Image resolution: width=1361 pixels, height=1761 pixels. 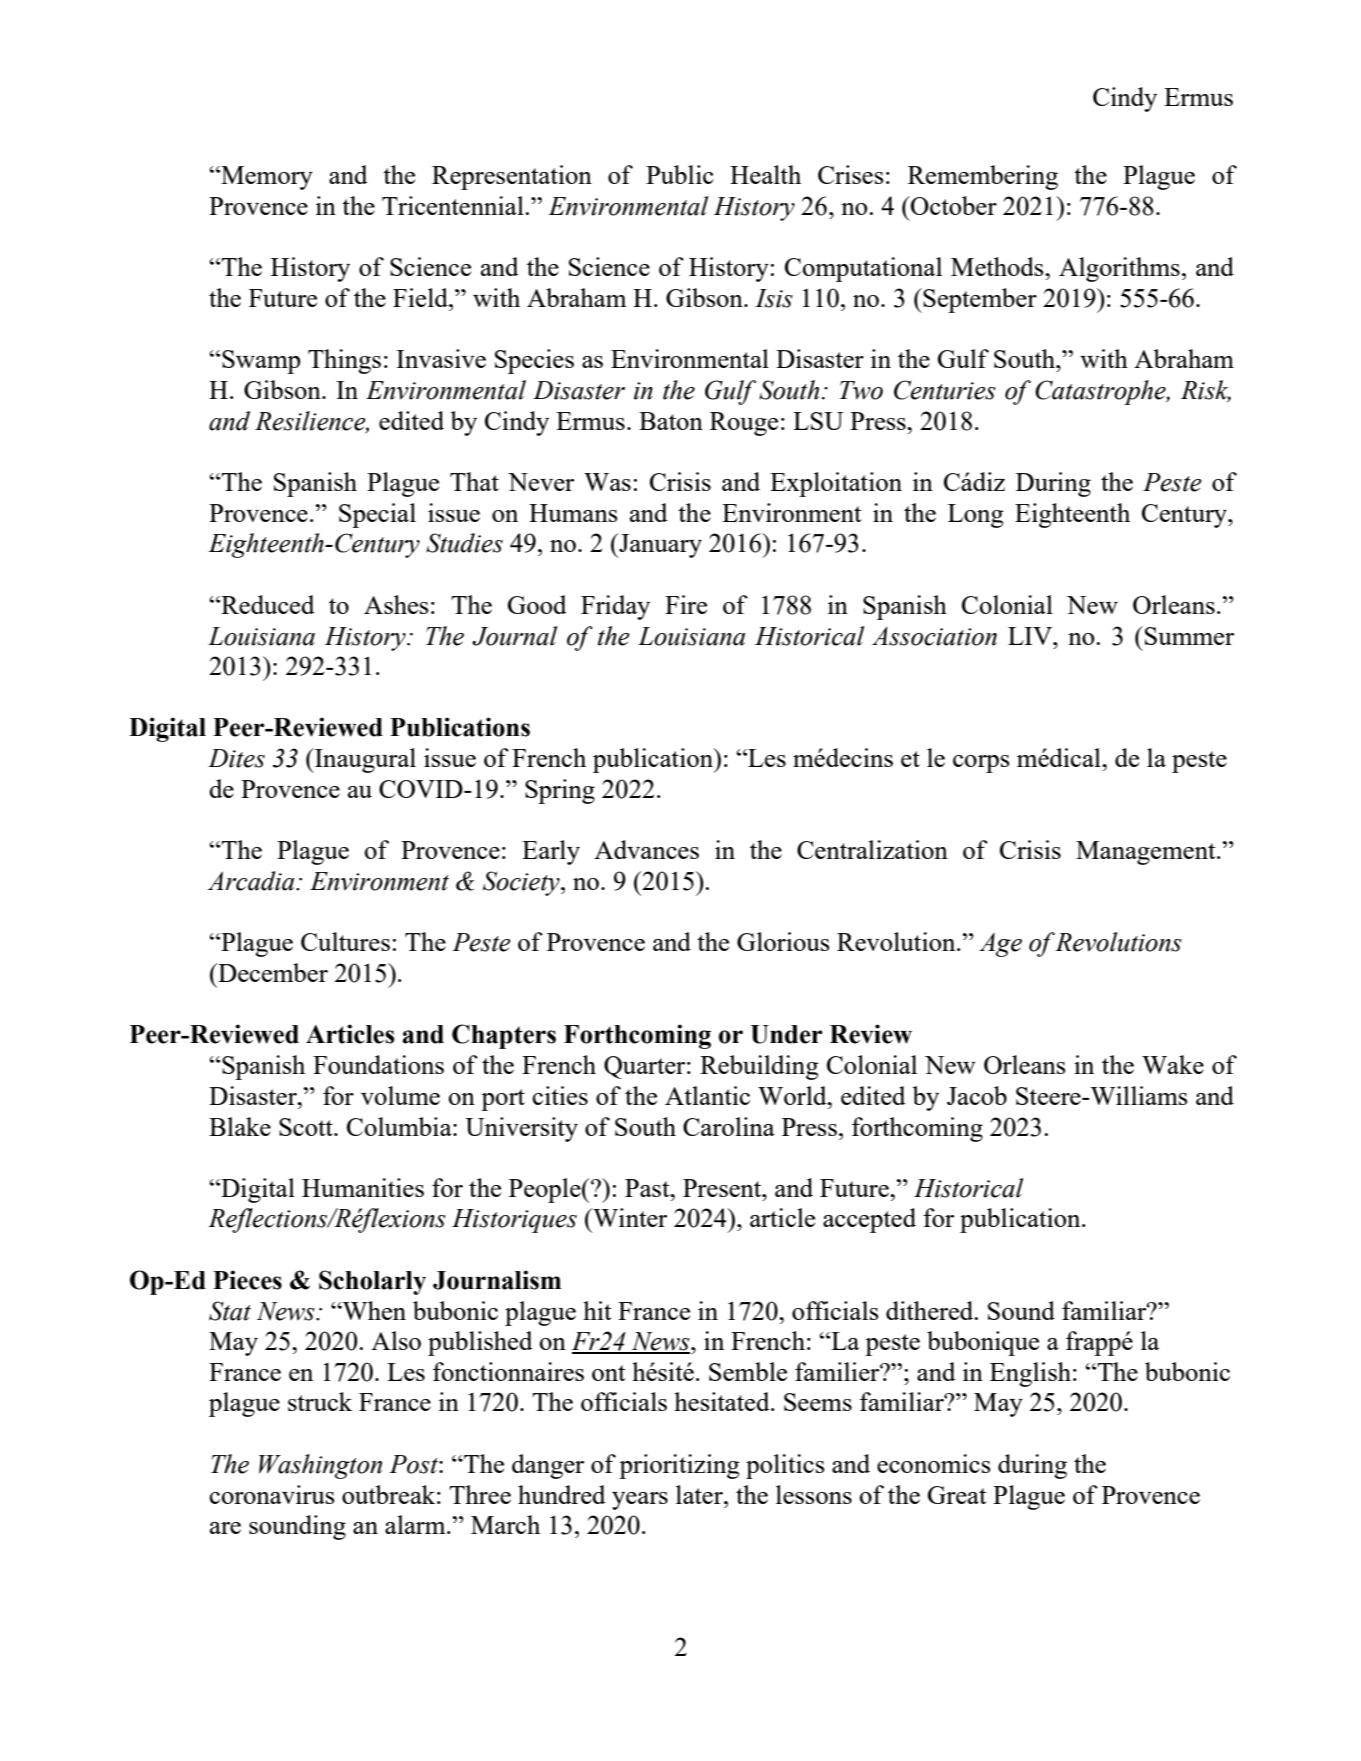 I want to click on LIV, so click(x=1031, y=636).
